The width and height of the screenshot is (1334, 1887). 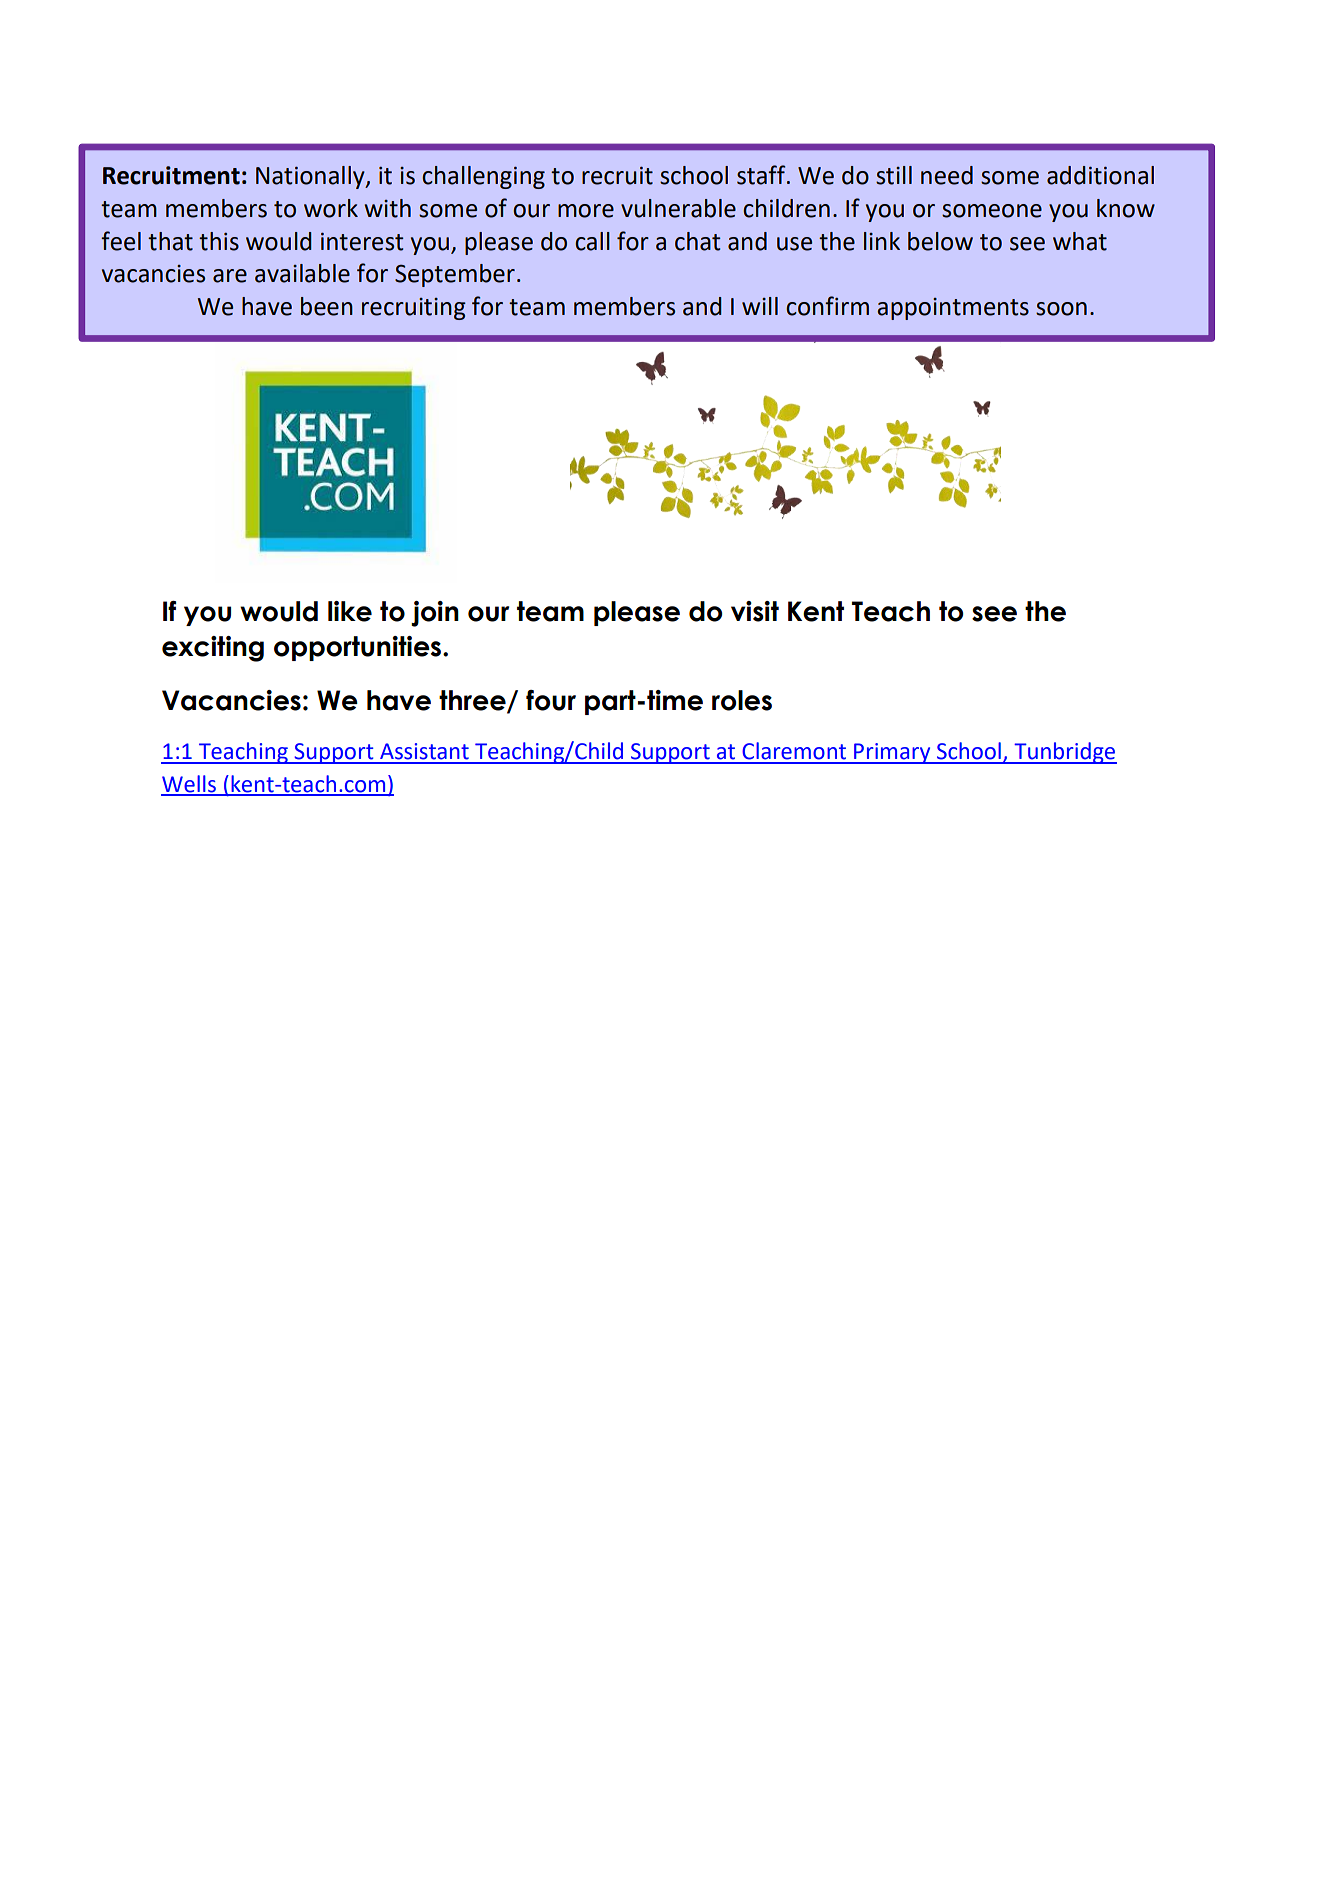 What do you see at coordinates (473, 701) in the screenshot?
I see `three` at bounding box center [473, 701].
